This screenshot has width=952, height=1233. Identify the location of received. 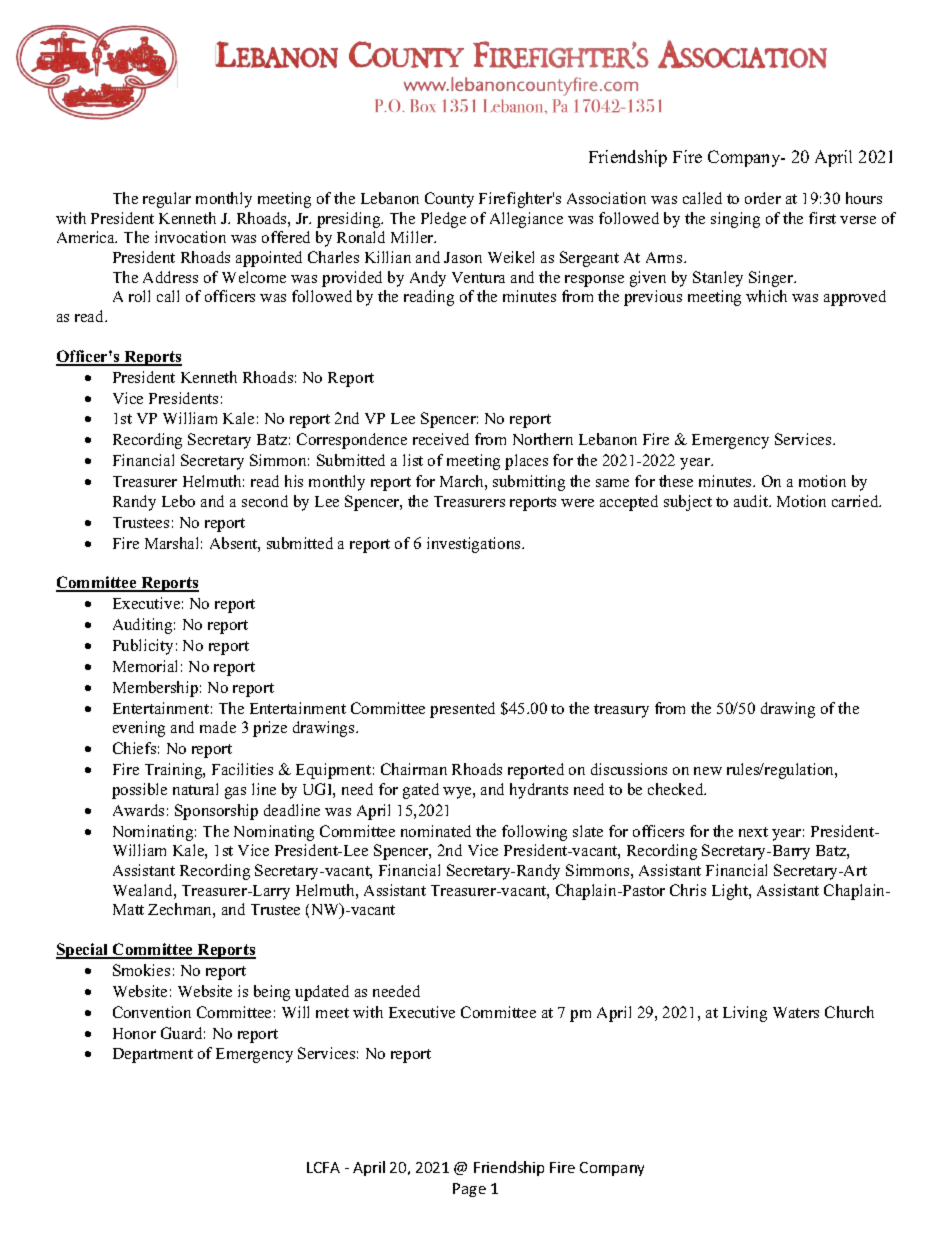
(441, 439).
